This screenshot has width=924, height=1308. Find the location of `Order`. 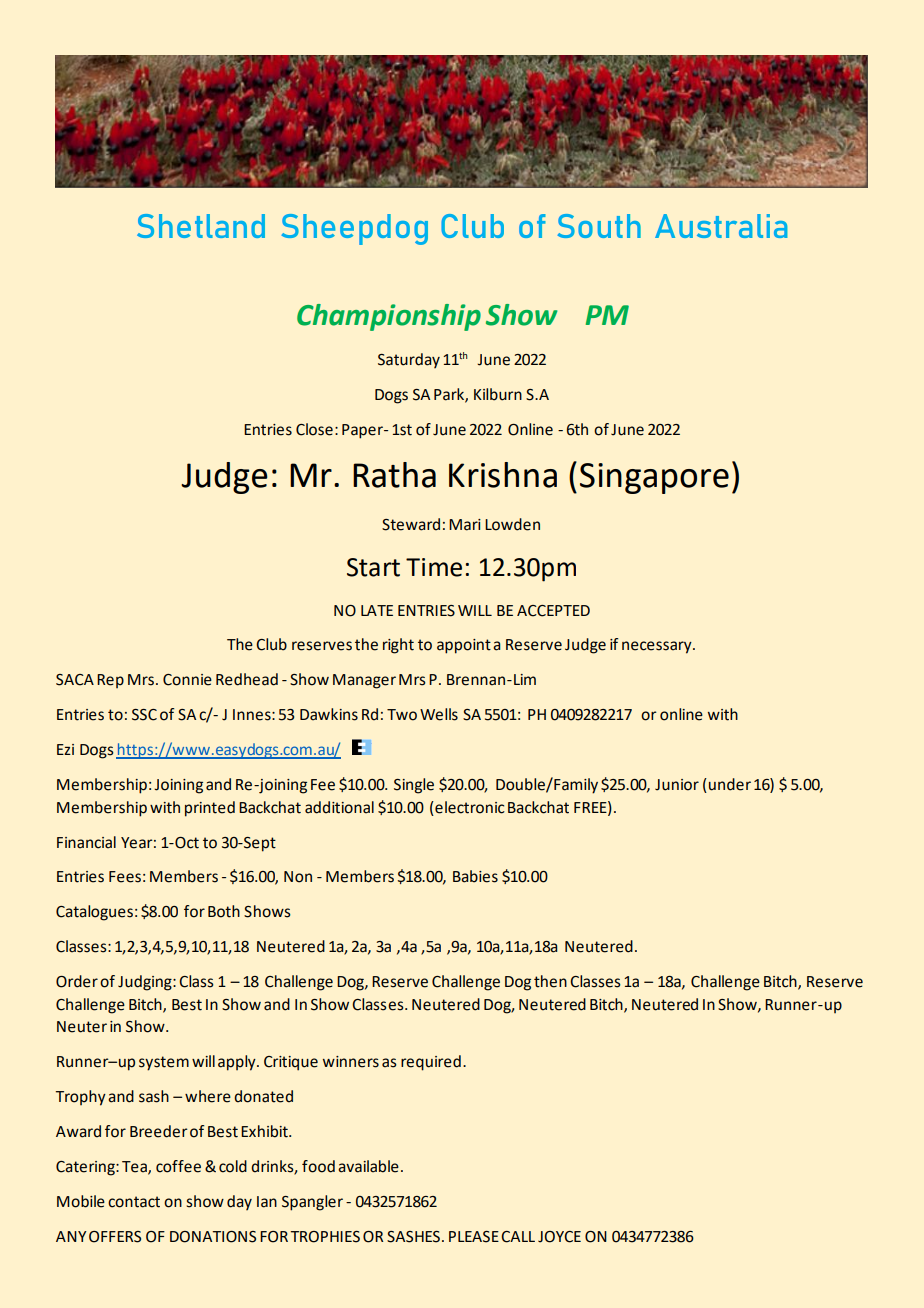

Order is located at coordinates (77, 981).
